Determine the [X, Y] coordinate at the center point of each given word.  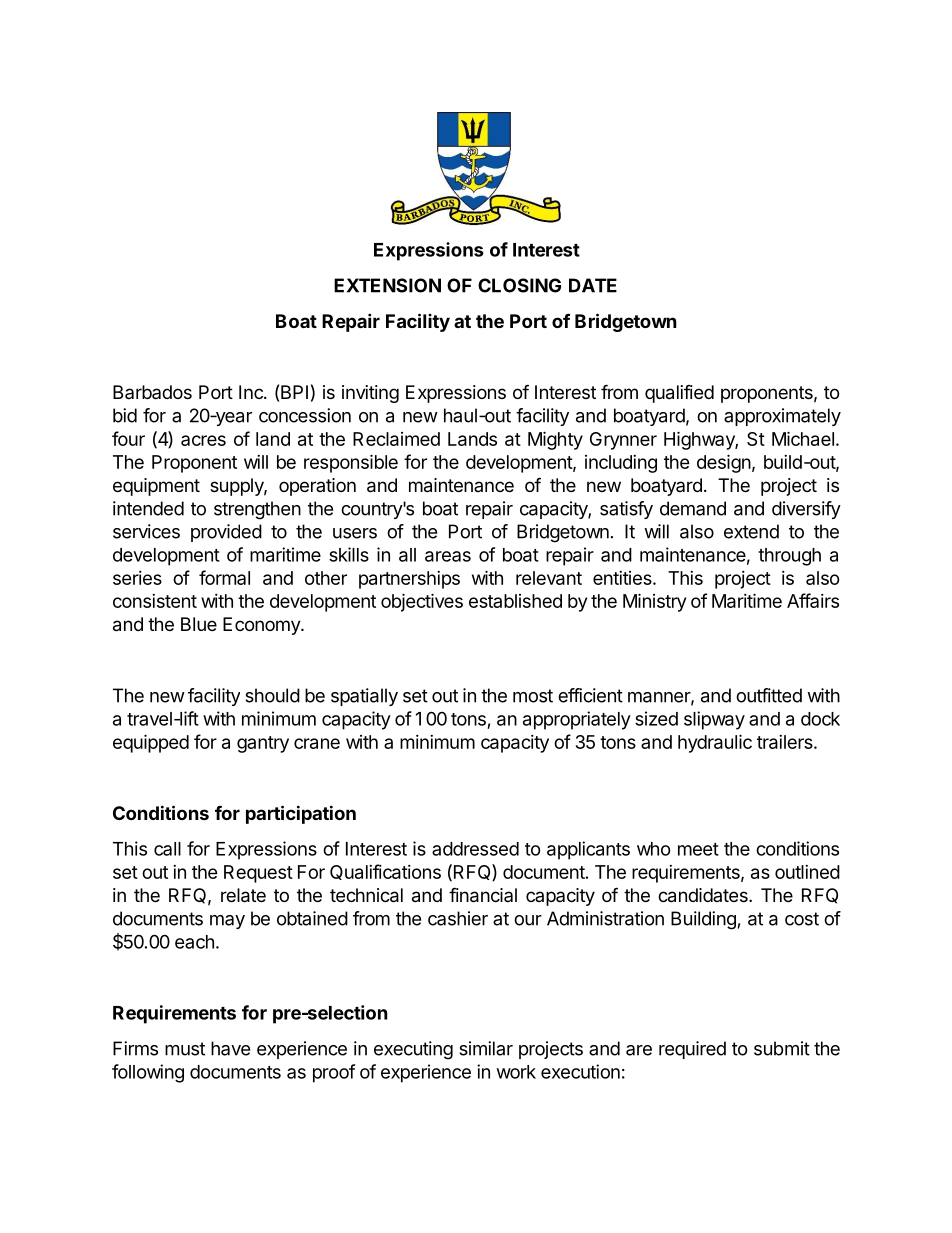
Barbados [152, 392]
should [272, 695]
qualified [679, 394]
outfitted [769, 695]
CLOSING [519, 285]
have [230, 1048]
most [533, 696]
